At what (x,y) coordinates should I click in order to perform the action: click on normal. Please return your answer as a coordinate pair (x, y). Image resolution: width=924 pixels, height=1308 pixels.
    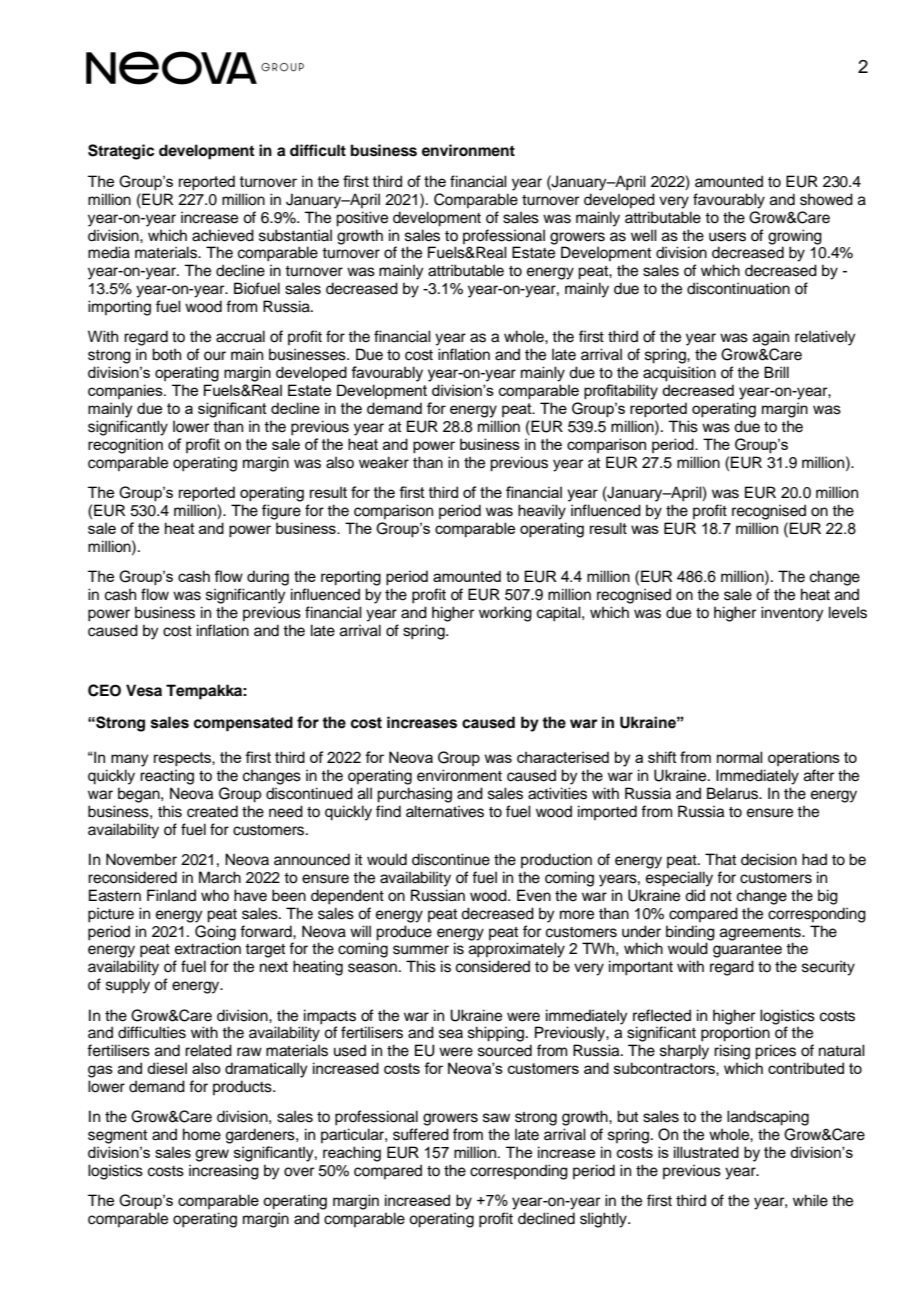
    Looking at the image, I should click on (739, 757).
